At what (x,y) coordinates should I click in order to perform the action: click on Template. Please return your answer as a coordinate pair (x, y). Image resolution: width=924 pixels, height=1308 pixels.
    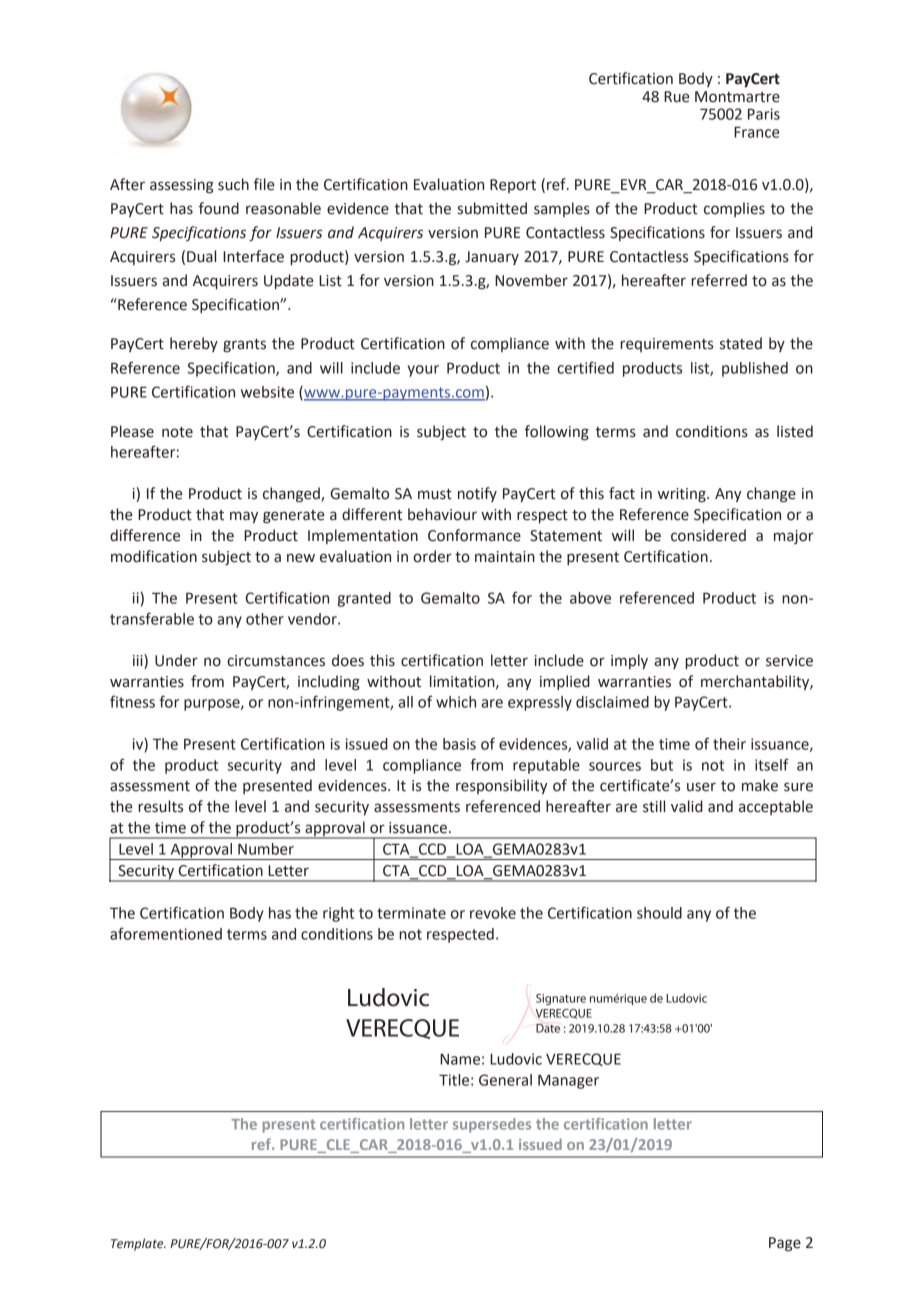
    Looking at the image, I should click on (138, 1244).
